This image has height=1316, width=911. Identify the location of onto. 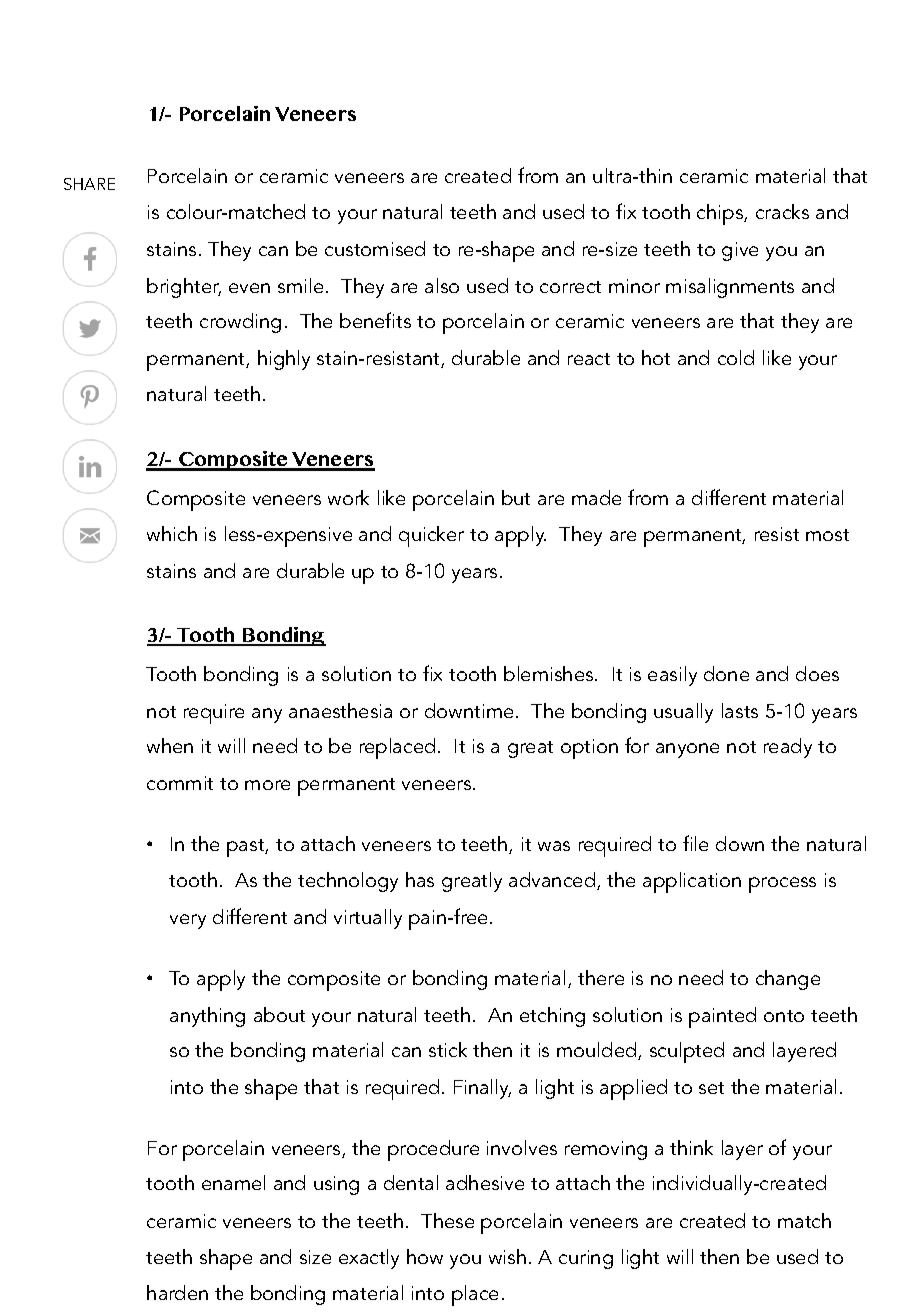
(784, 1016).
